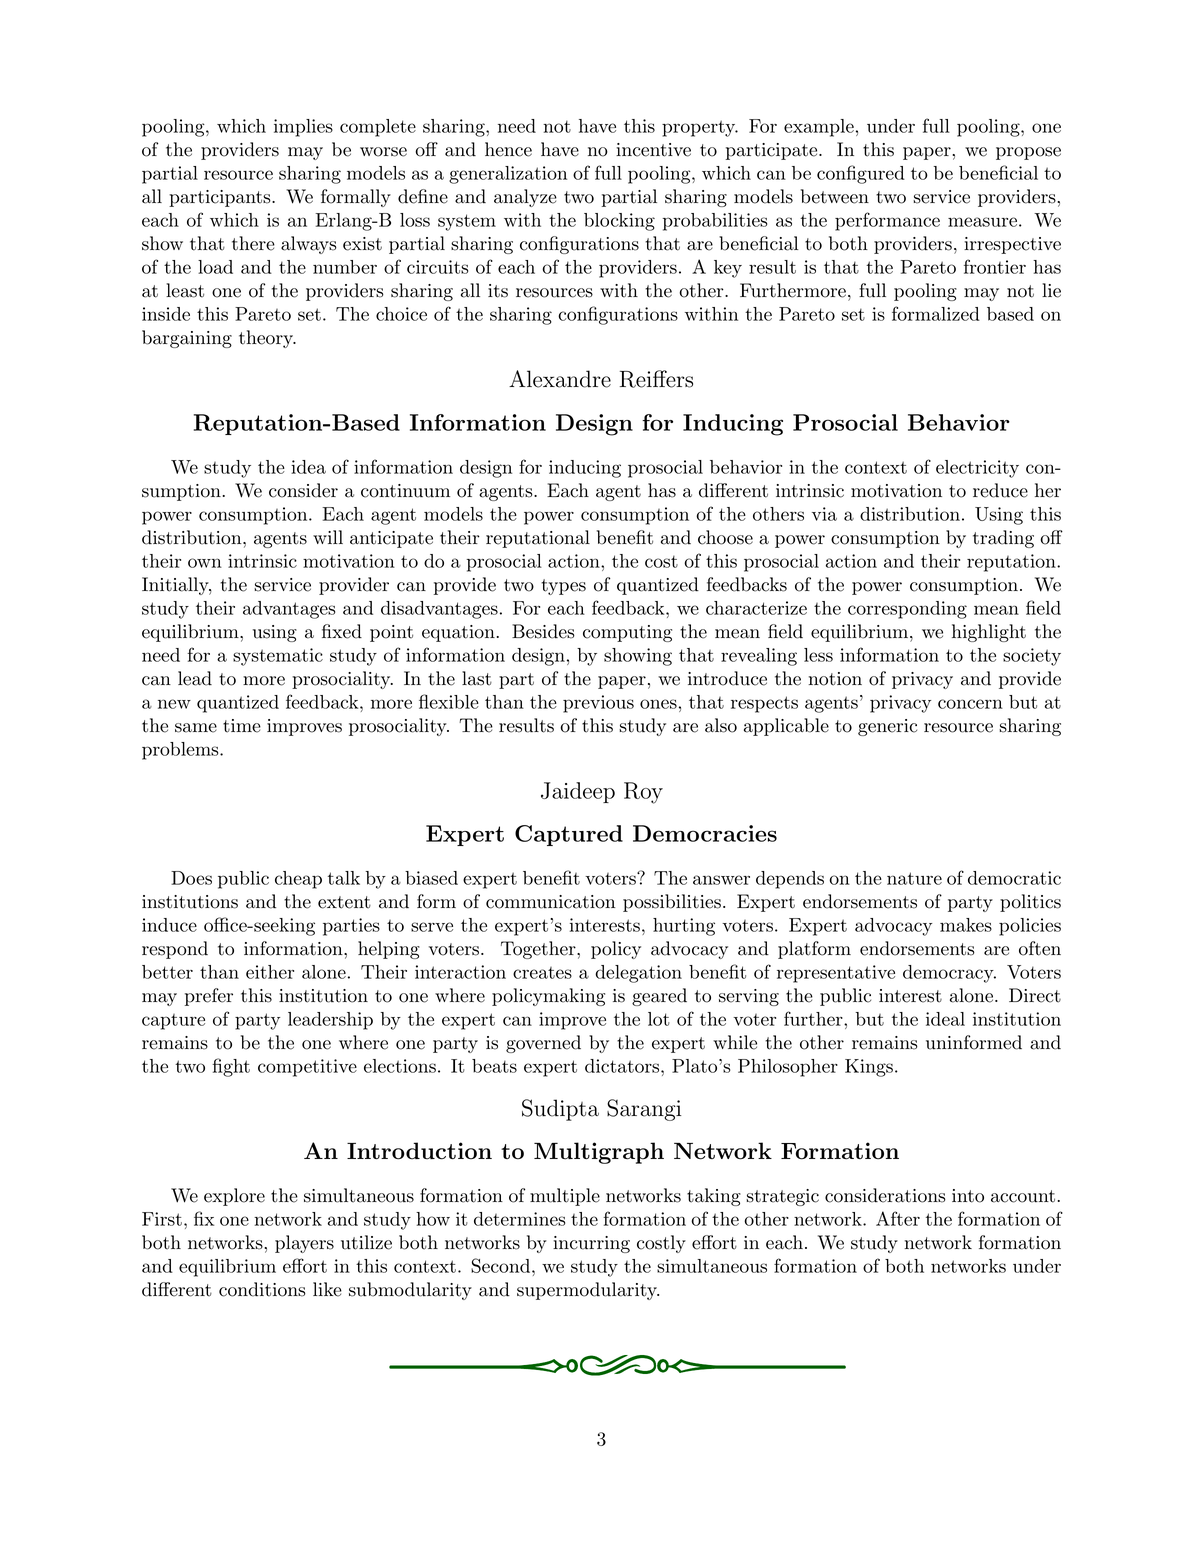  I want to click on Alexandre, so click(560, 379).
